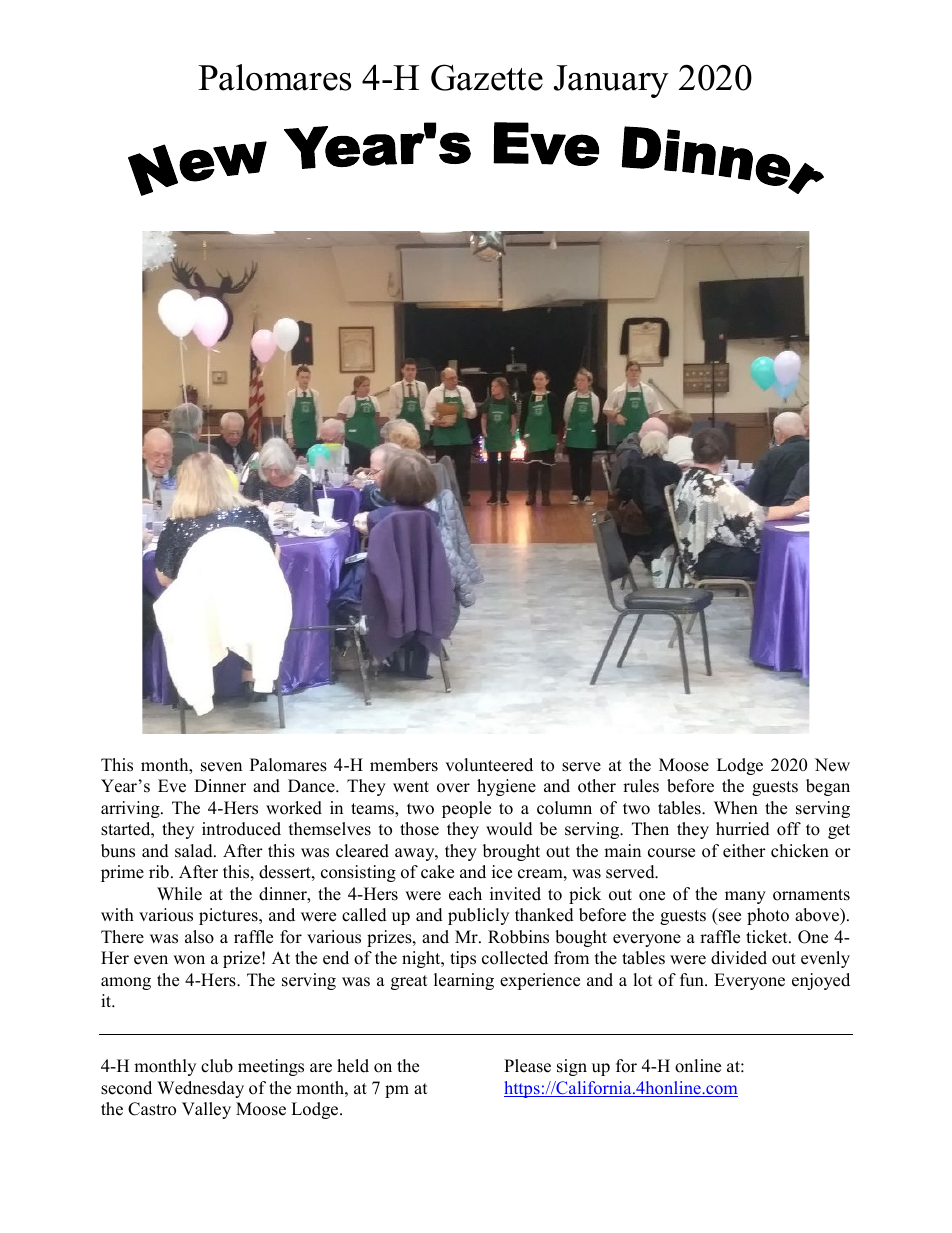 This document has width=952, height=1233. What do you see at coordinates (527, 1066) in the document?
I see `Please` at bounding box center [527, 1066].
